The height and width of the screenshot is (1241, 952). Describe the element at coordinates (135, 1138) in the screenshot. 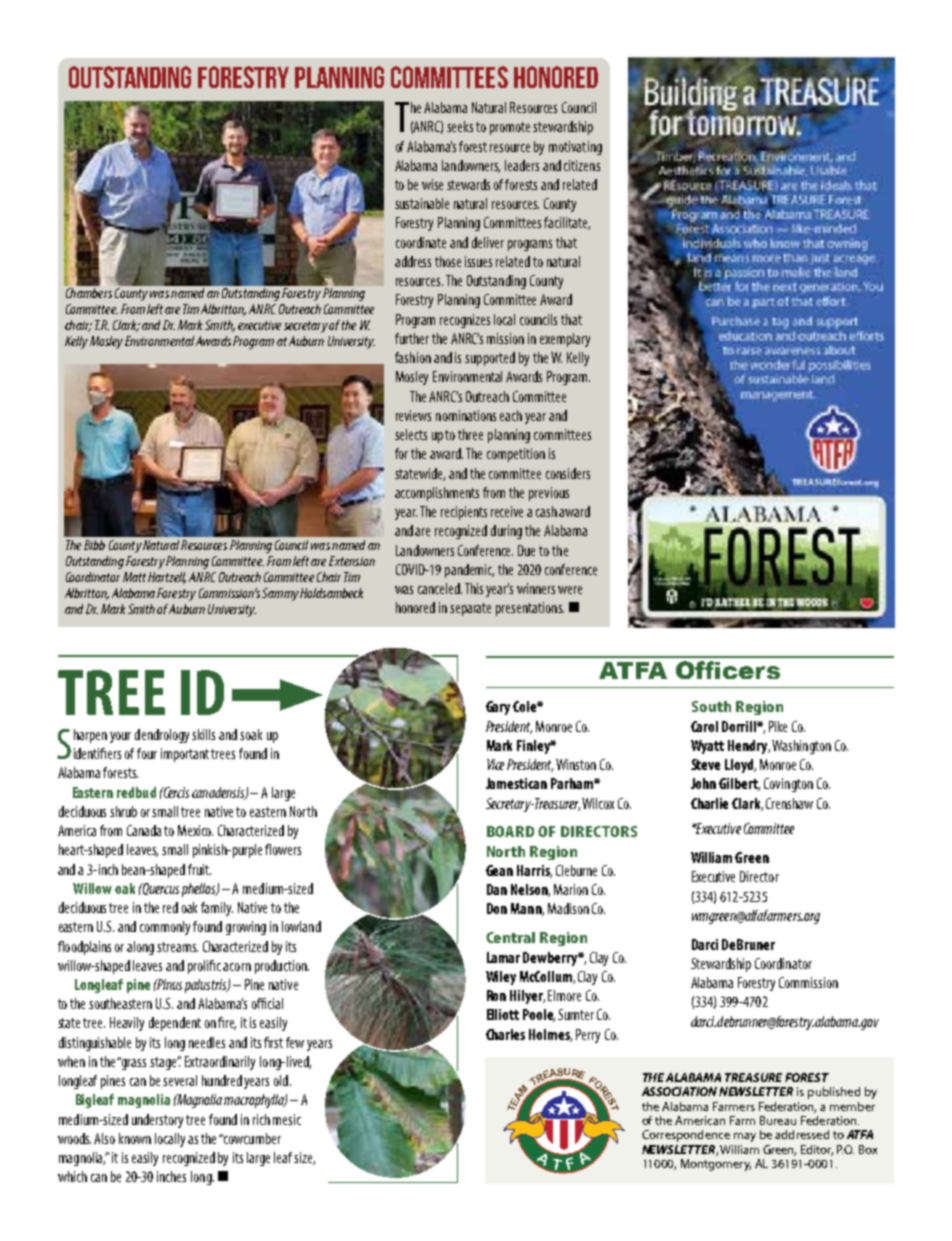

I see `known` at that location.
